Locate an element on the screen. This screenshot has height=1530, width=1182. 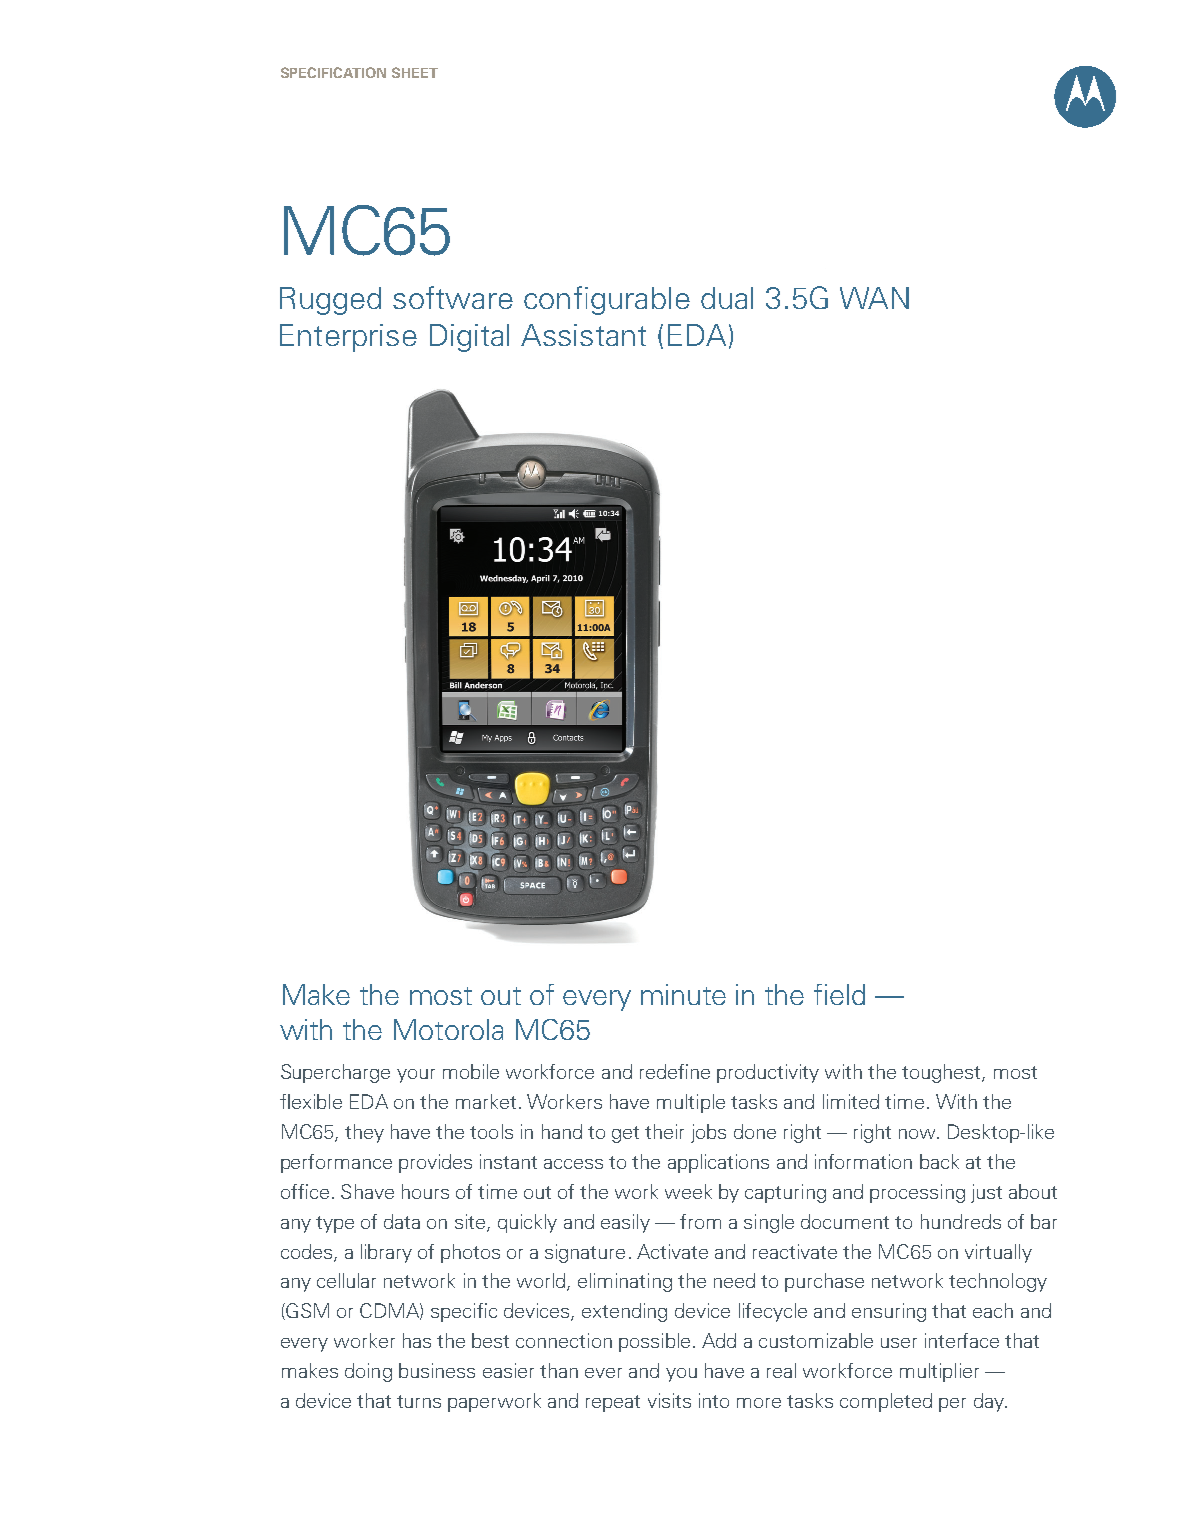
your is located at coordinates (416, 1076).
